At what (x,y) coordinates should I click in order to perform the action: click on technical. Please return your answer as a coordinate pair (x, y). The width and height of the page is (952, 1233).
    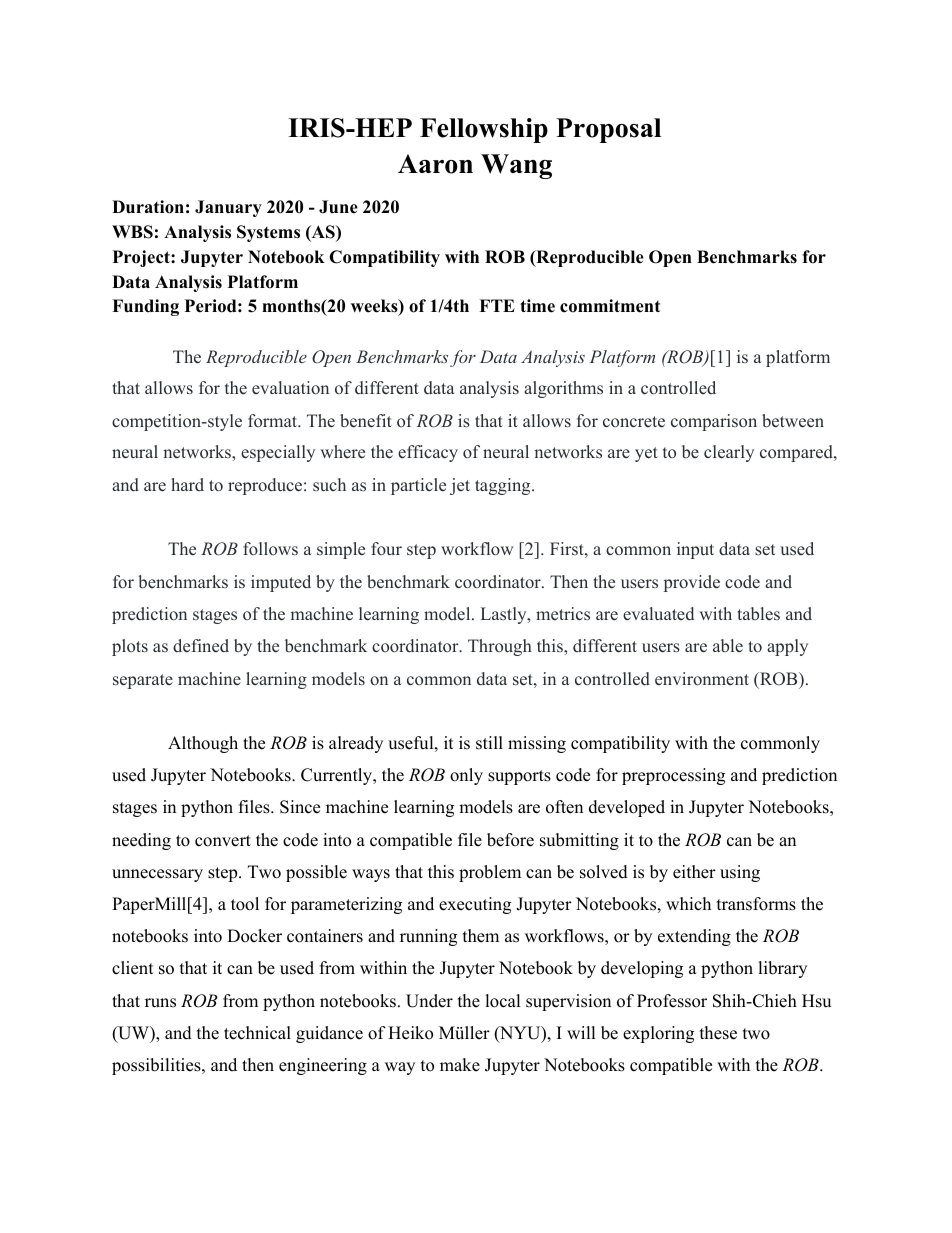
    Looking at the image, I should click on (257, 1033).
